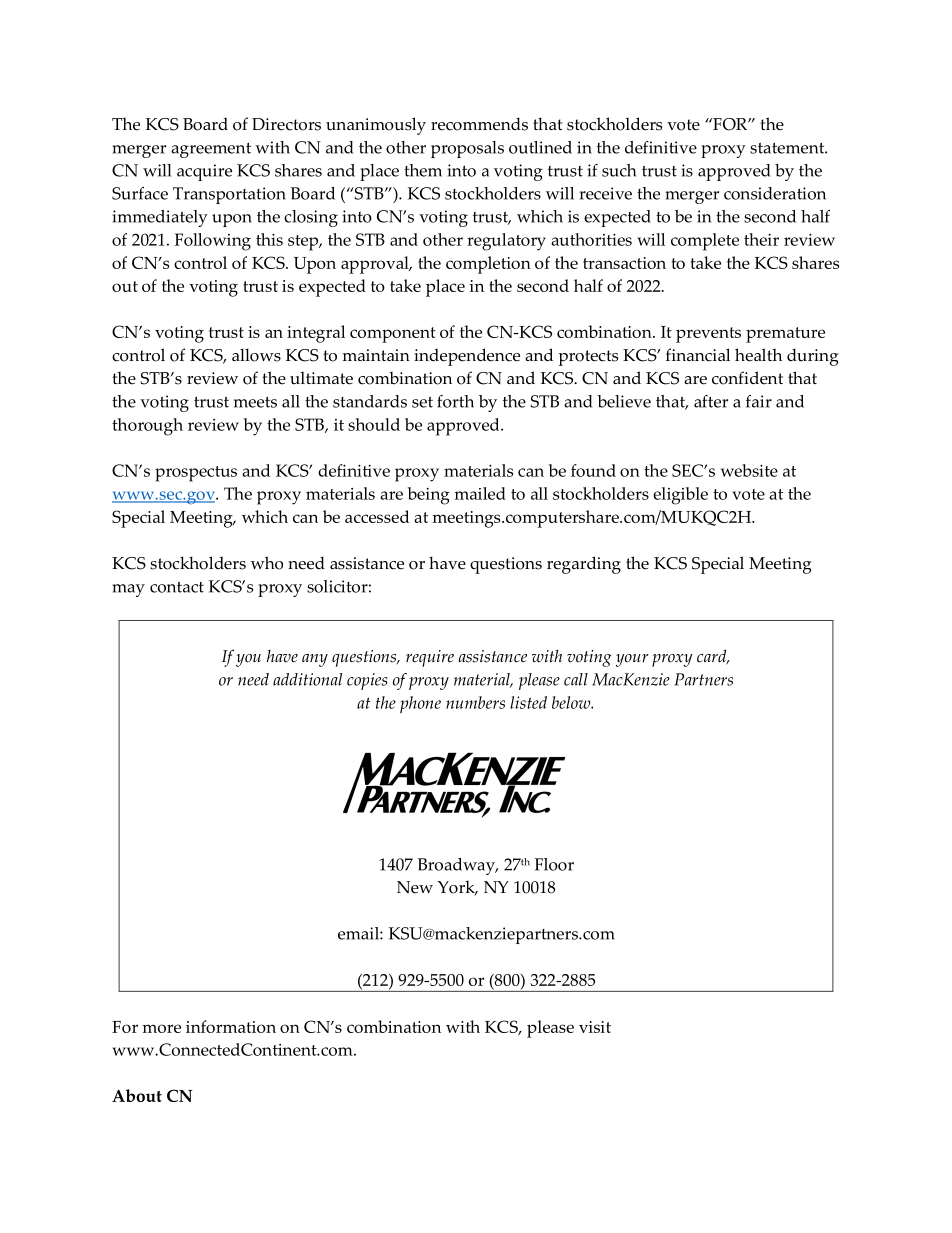 This screenshot has height=1233, width=952. I want to click on your, so click(632, 660).
